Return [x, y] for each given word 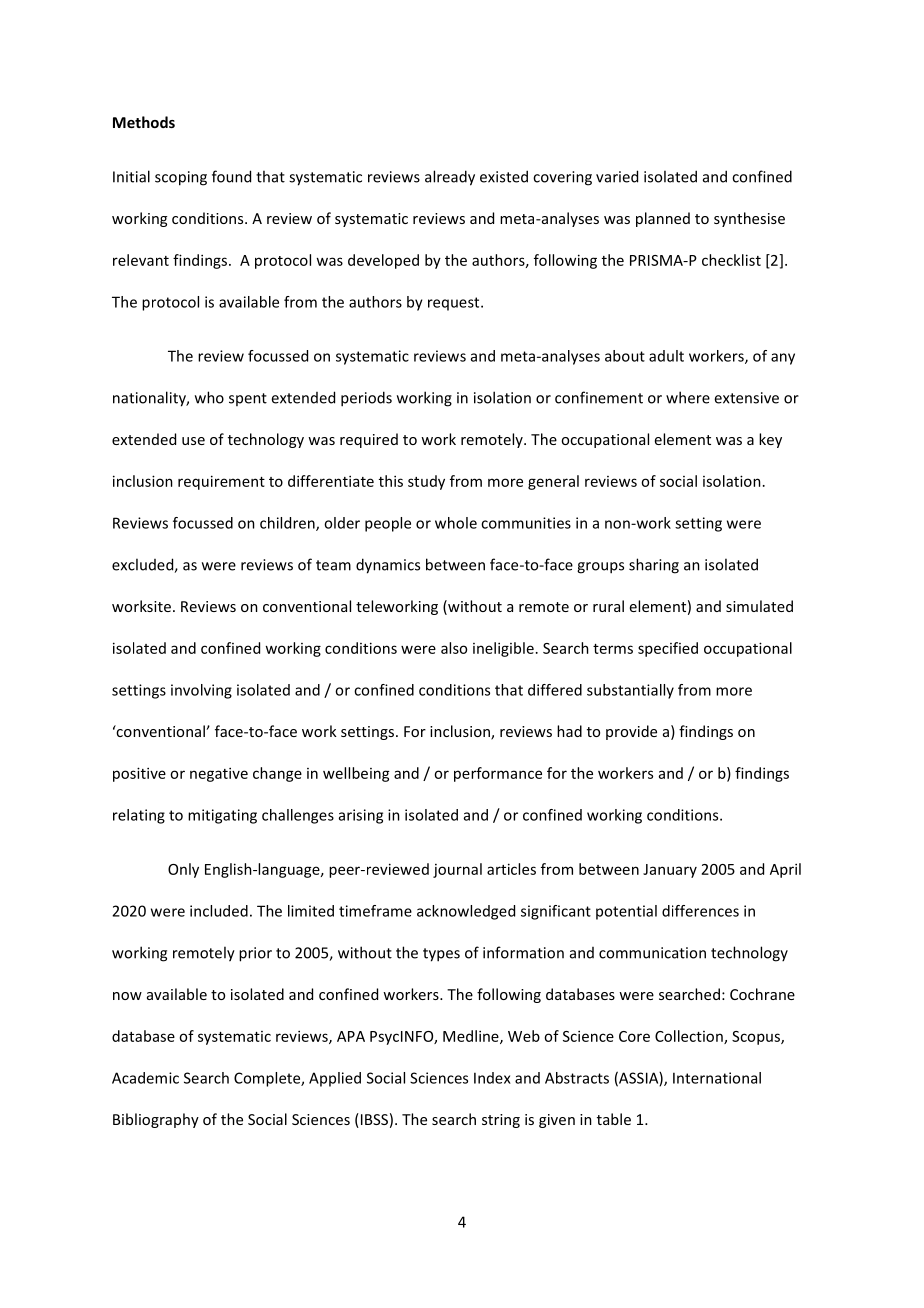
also [454, 648]
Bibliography [156, 1120]
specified [668, 649]
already [450, 178]
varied [617, 176]
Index [492, 1078]
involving [201, 691]
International [717, 1078]
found [231, 176]
